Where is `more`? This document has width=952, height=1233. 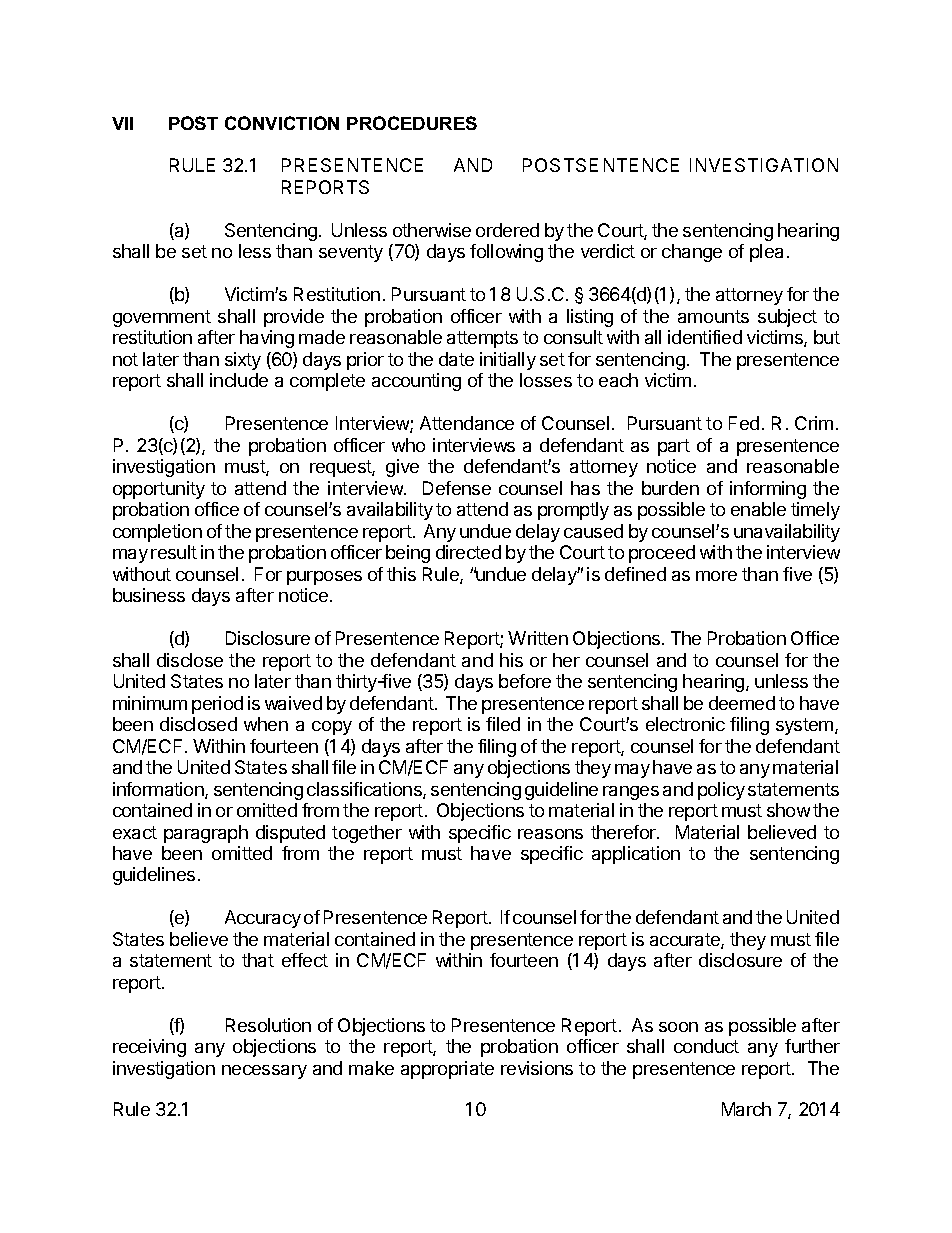
more is located at coordinates (716, 576).
